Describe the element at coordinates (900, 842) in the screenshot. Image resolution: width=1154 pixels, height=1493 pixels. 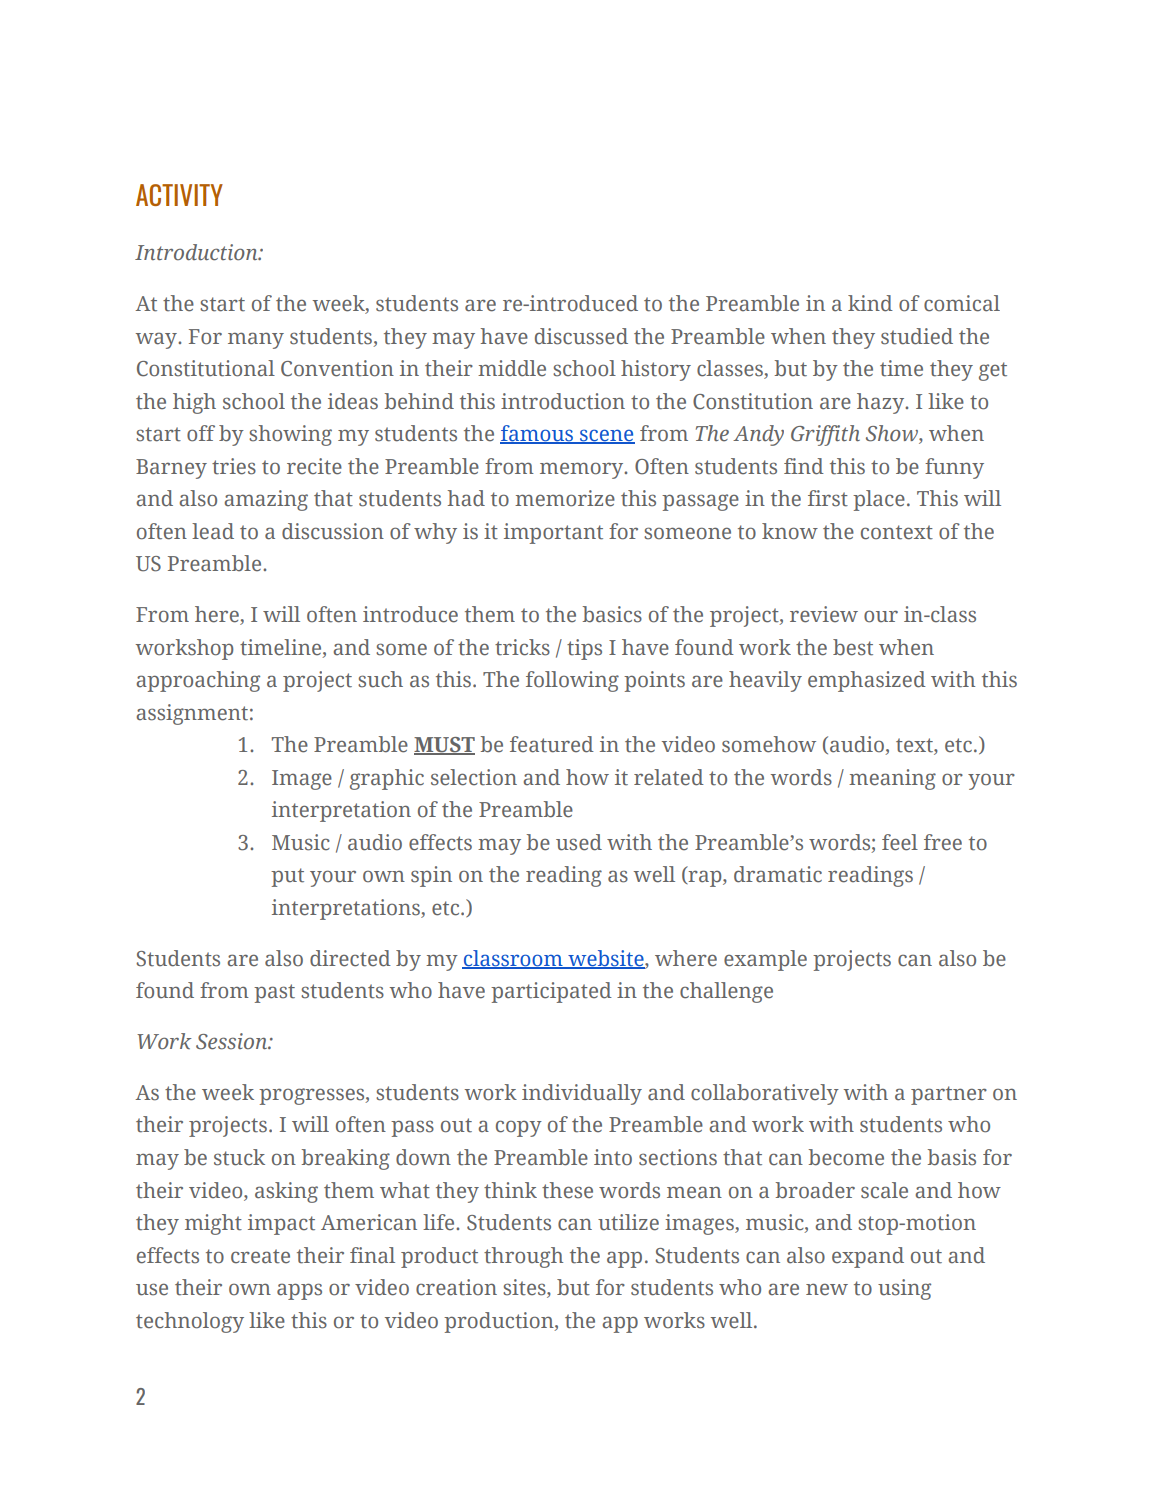
I see `feel` at that location.
